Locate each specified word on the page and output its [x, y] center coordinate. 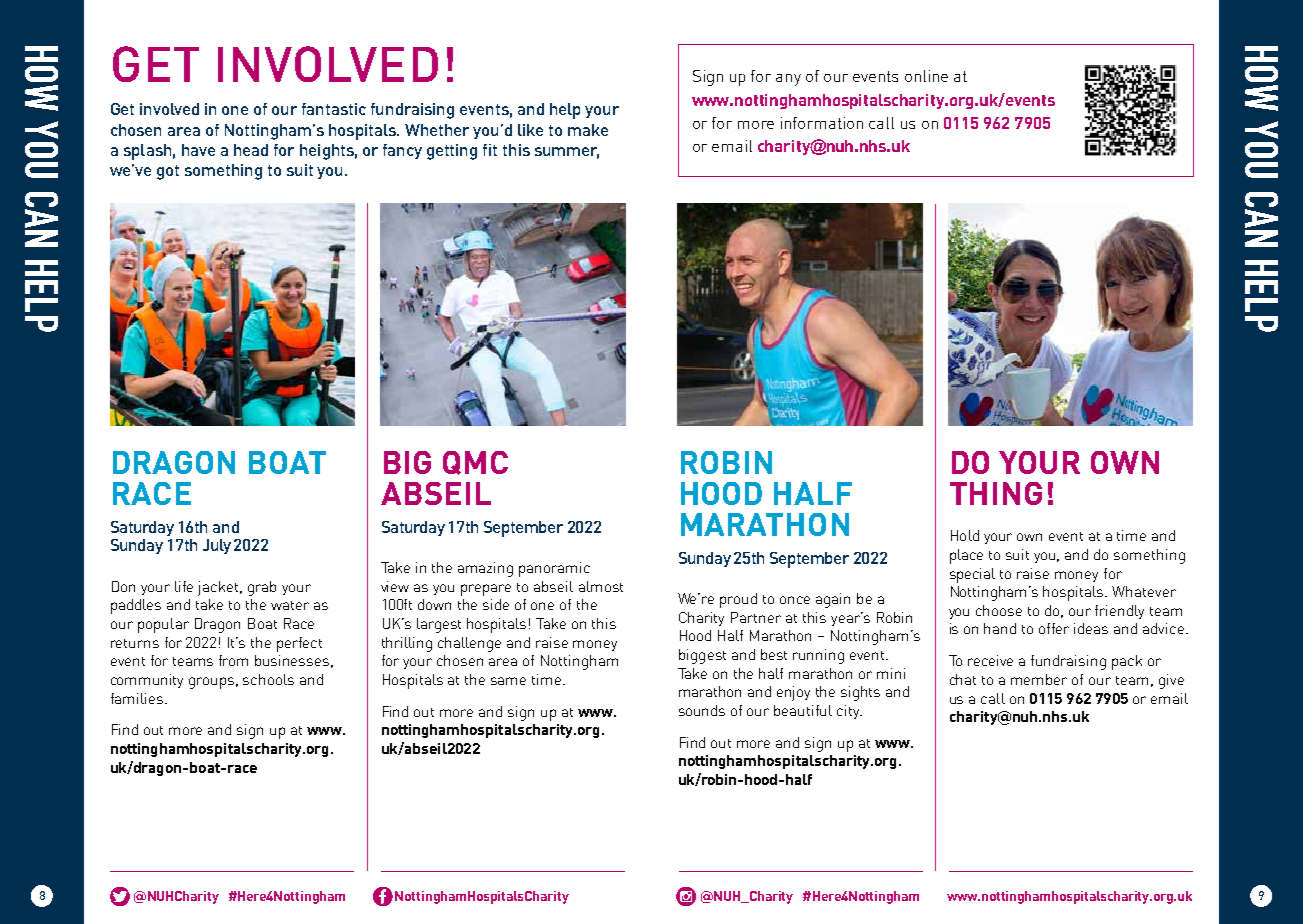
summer [567, 152]
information [822, 123]
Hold [965, 535]
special [972, 575]
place [966, 556]
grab [262, 588]
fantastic [334, 109]
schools [268, 679]
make [588, 130]
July [217, 546]
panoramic [554, 569]
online [926, 76]
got [168, 172]
